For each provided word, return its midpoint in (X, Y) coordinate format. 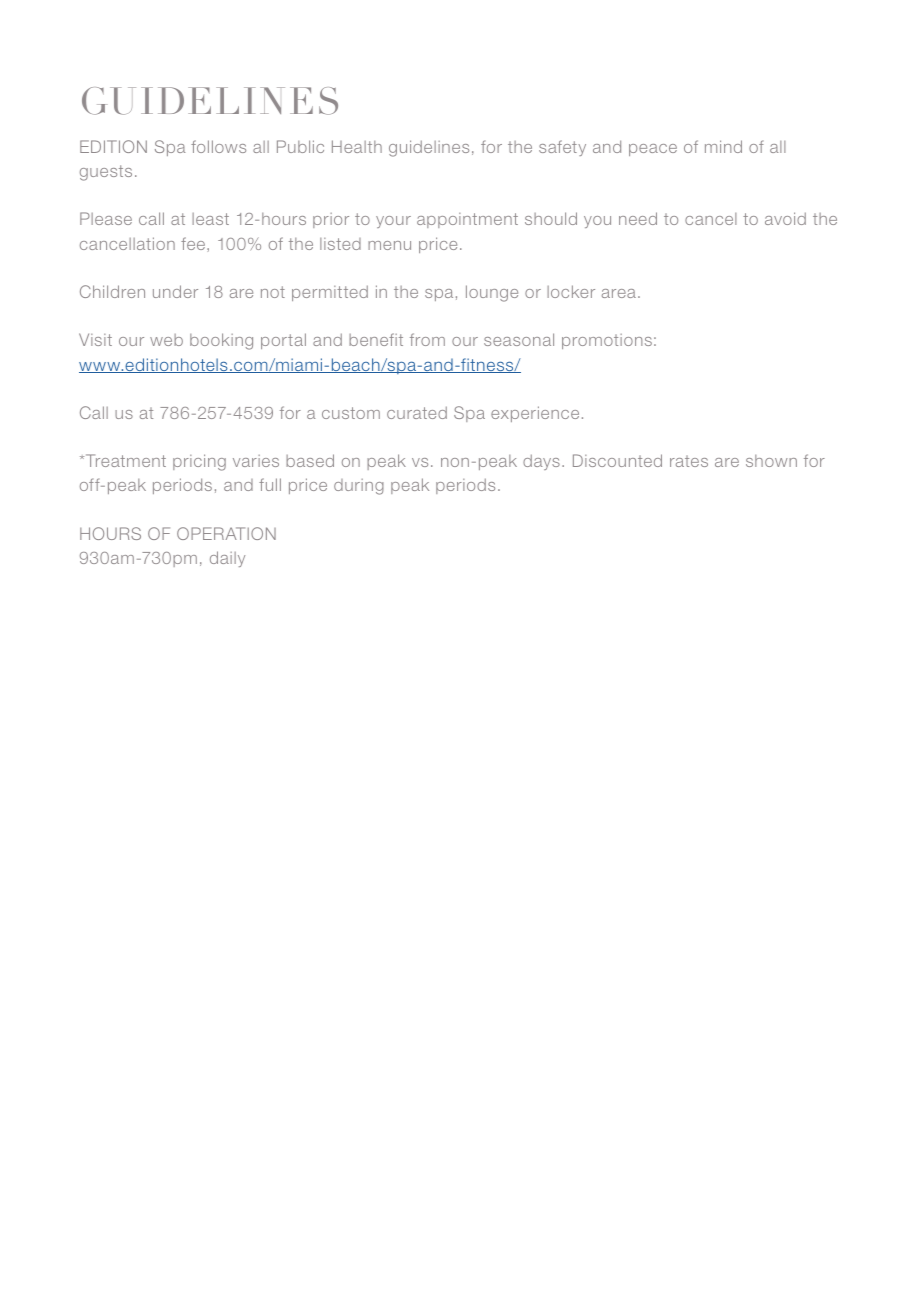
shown (771, 461)
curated (417, 412)
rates (689, 461)
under (175, 291)
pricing (199, 462)
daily (227, 559)
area (619, 293)
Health (357, 146)
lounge (492, 293)
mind (723, 146)
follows (218, 146)
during (359, 487)
